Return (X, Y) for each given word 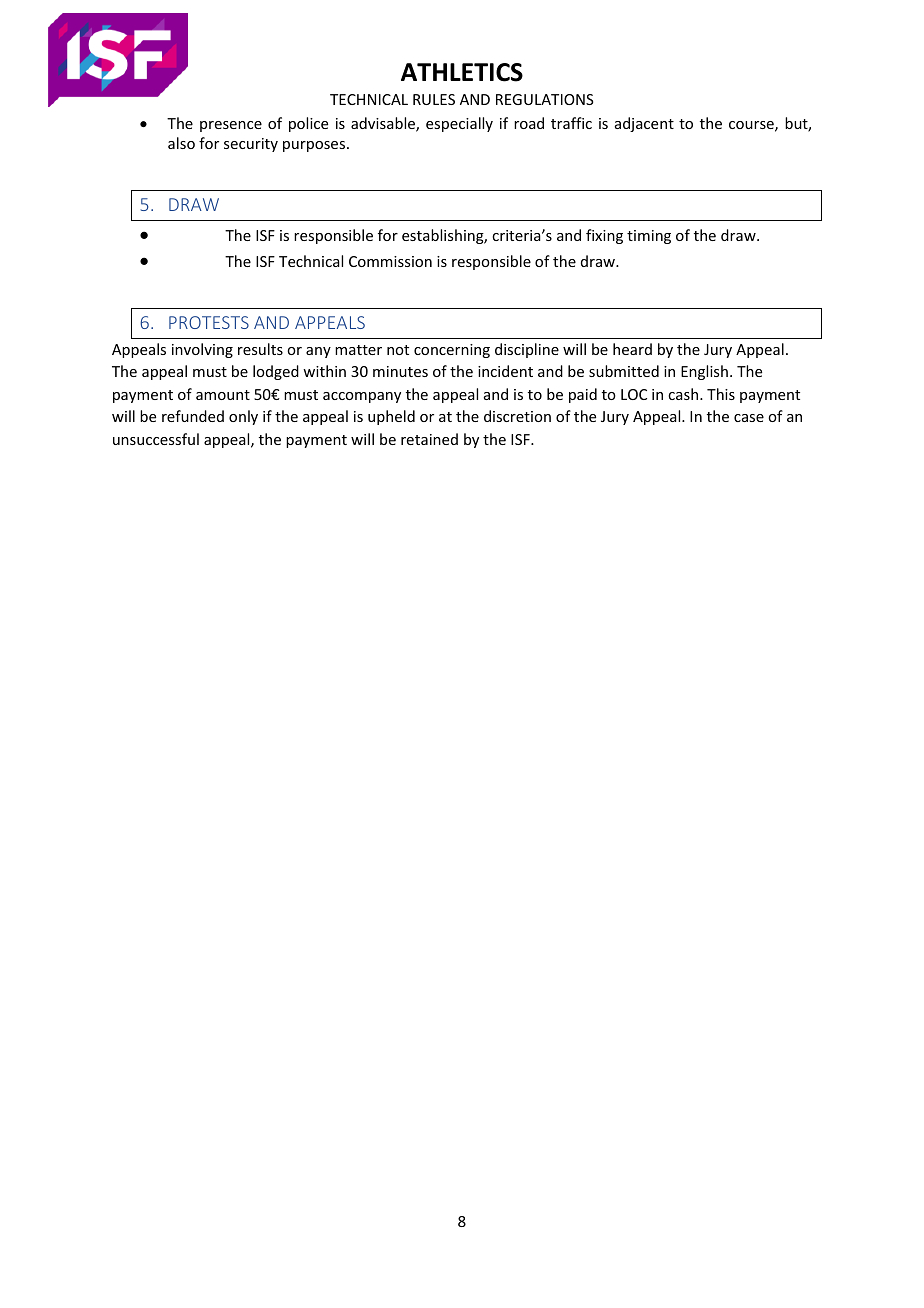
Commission (390, 261)
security (251, 145)
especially (459, 124)
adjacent (644, 124)
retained (429, 439)
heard (632, 349)
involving (202, 350)
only (243, 417)
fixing (604, 236)
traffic (571, 123)
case (749, 418)
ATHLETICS (462, 72)
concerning (452, 351)
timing (649, 237)
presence (231, 126)
